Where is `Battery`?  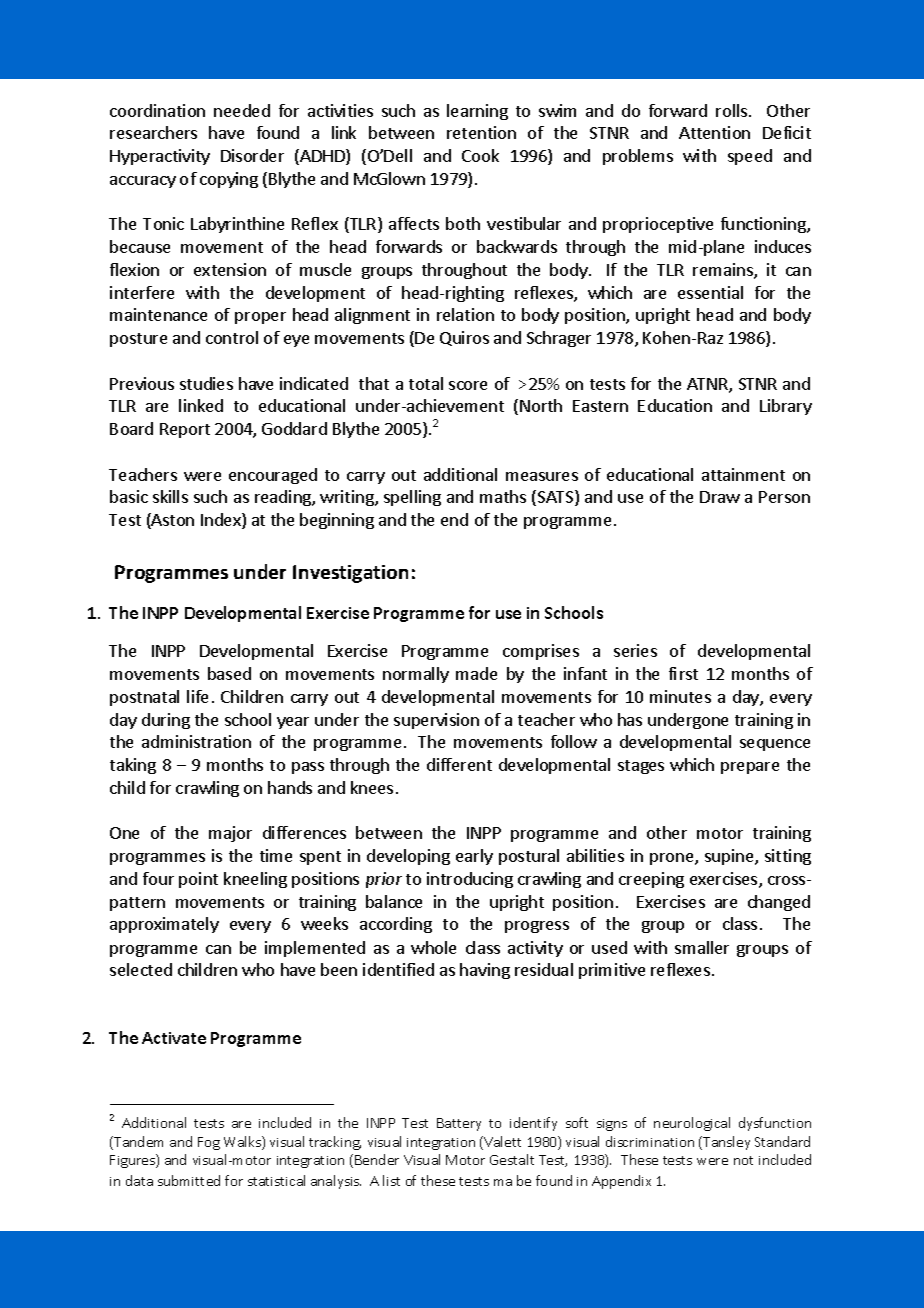
Battery is located at coordinates (459, 1124).
